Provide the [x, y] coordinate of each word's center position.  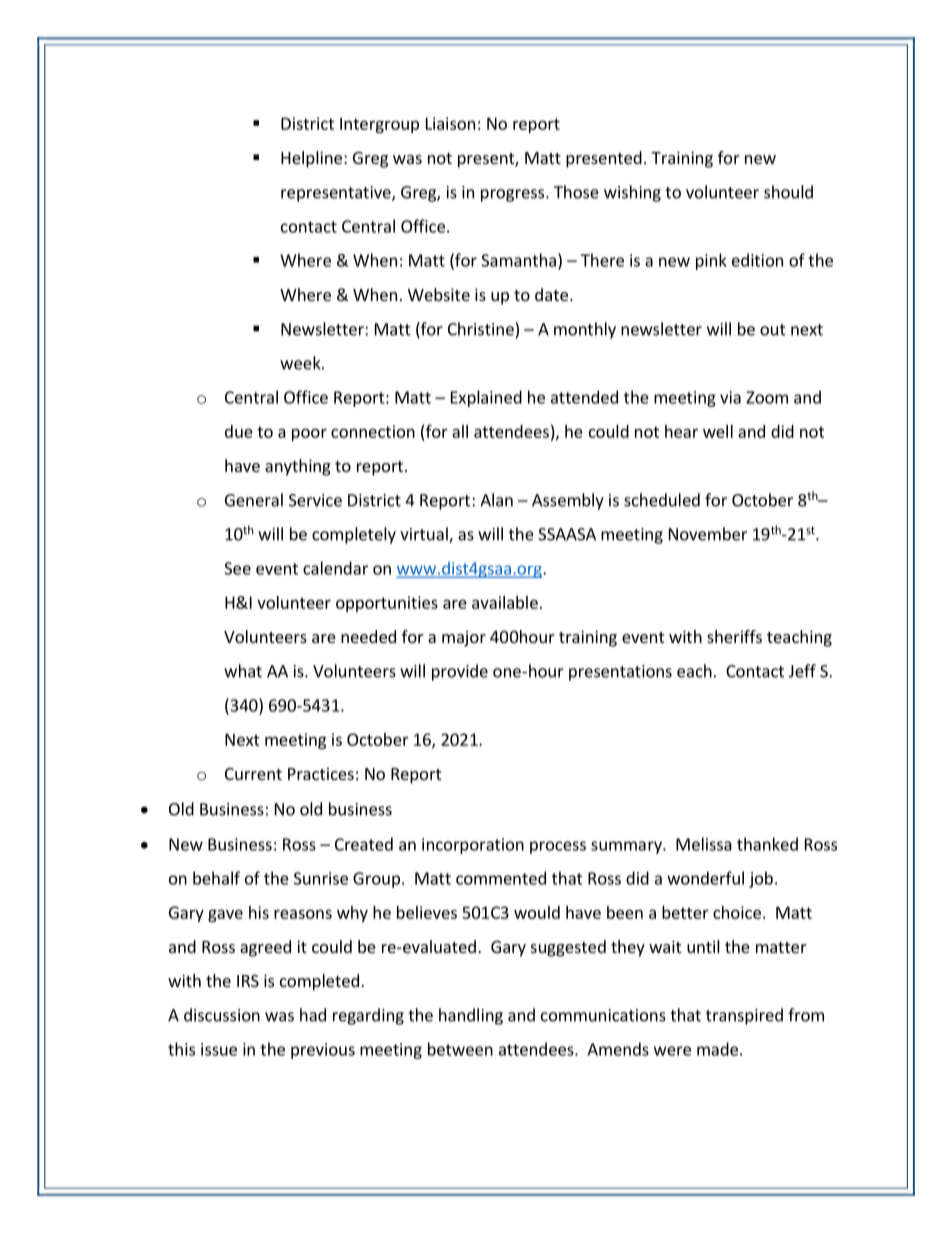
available [505, 602]
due [239, 431]
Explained [486, 398]
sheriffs [734, 636]
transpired [744, 1016]
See [237, 568]
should [788, 192]
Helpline [311, 159]
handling [471, 1016]
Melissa [704, 844]
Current [253, 774]
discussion [222, 1015]
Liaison [450, 123]
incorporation [473, 846]
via [730, 397]
